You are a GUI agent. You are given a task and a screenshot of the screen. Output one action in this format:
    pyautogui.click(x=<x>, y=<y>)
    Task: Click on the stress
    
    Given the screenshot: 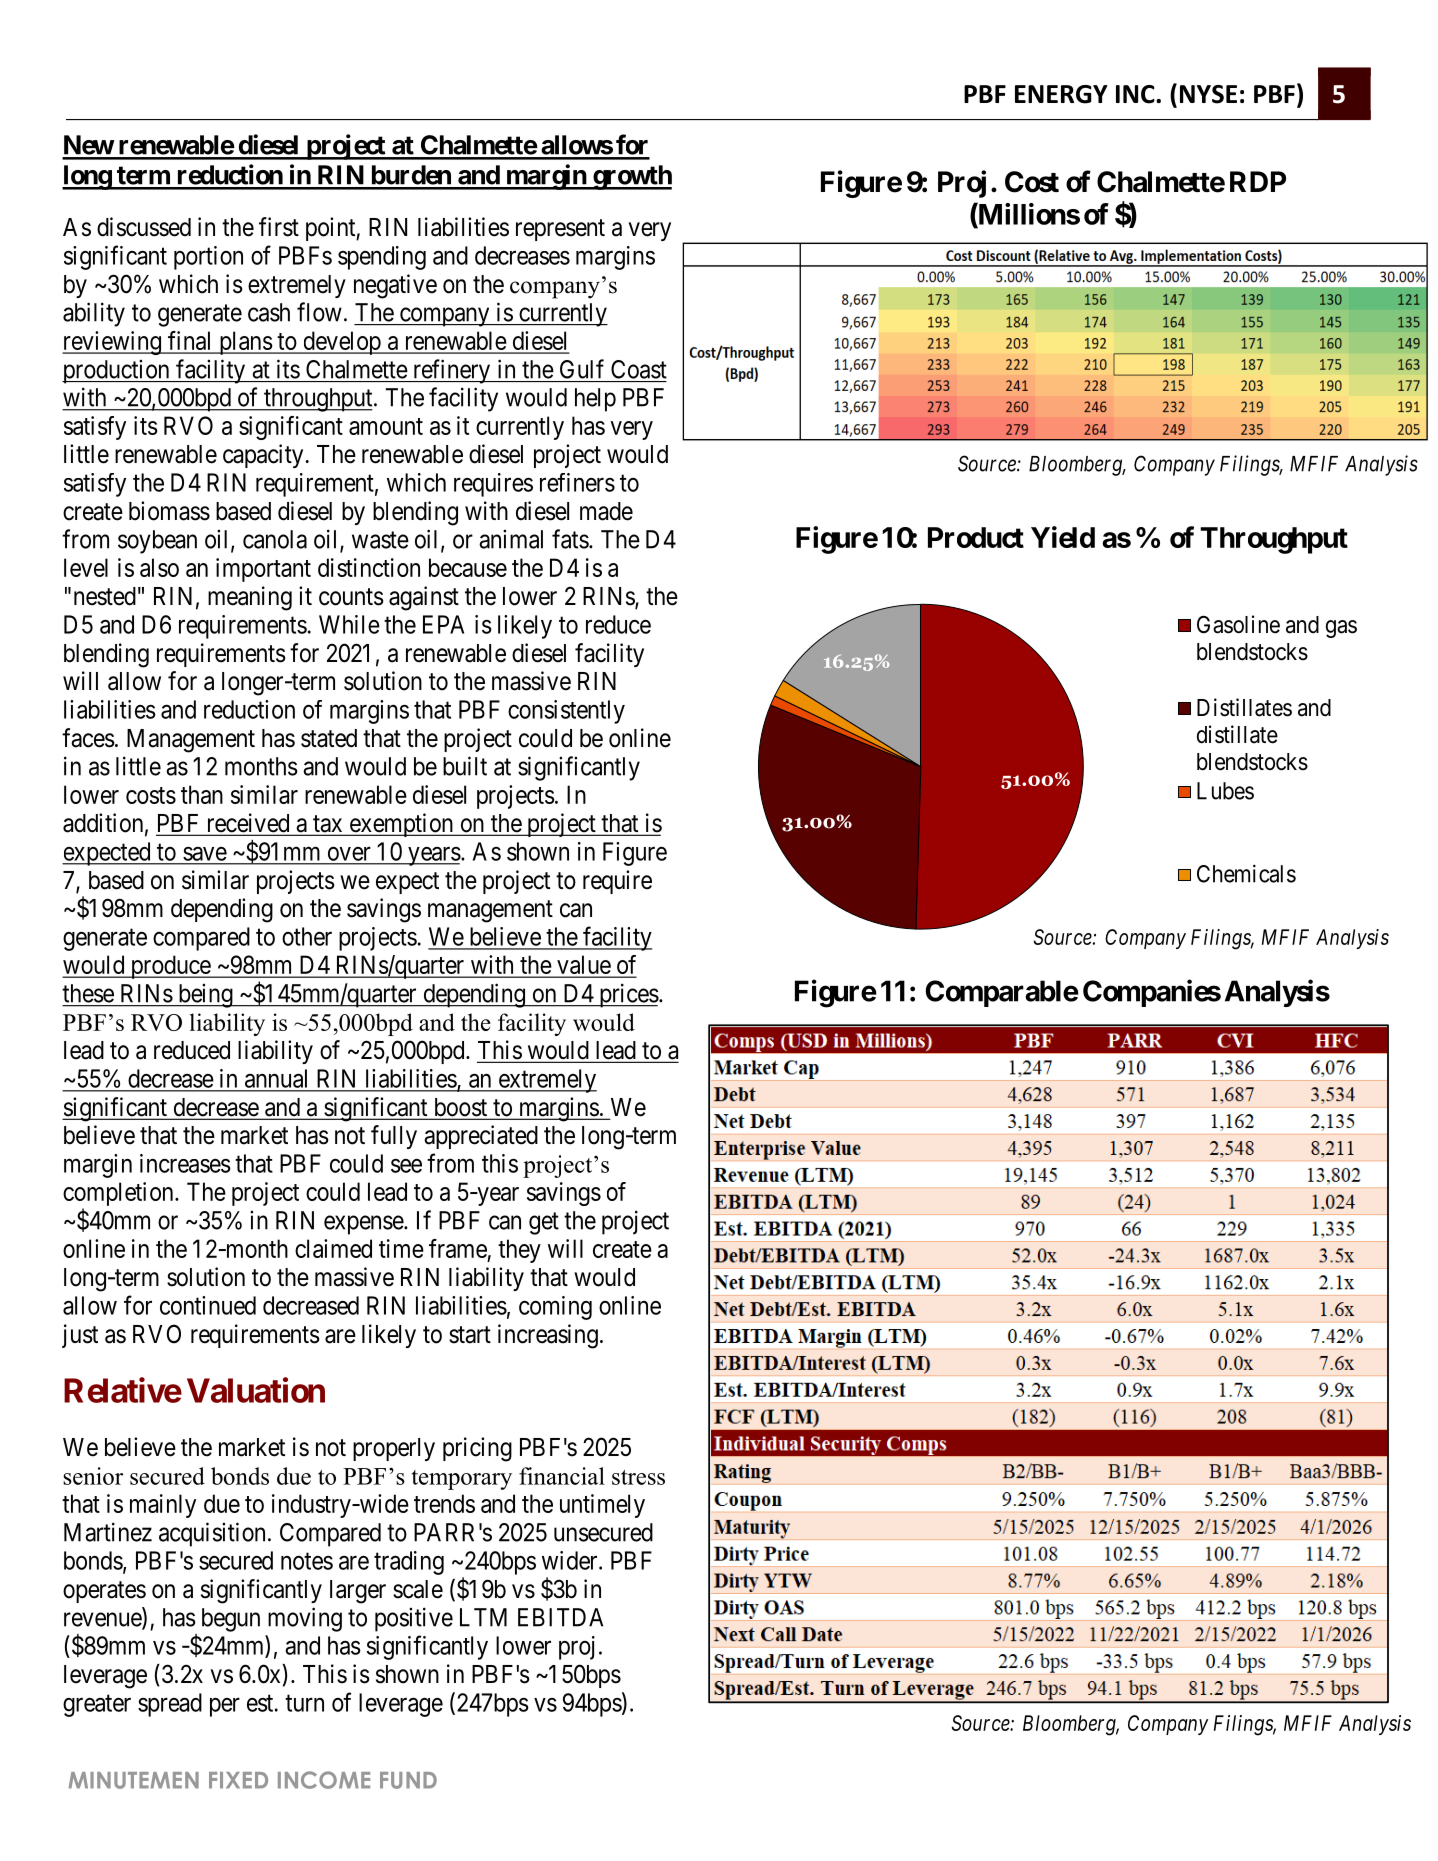 What is the action you would take?
    pyautogui.click(x=638, y=1477)
